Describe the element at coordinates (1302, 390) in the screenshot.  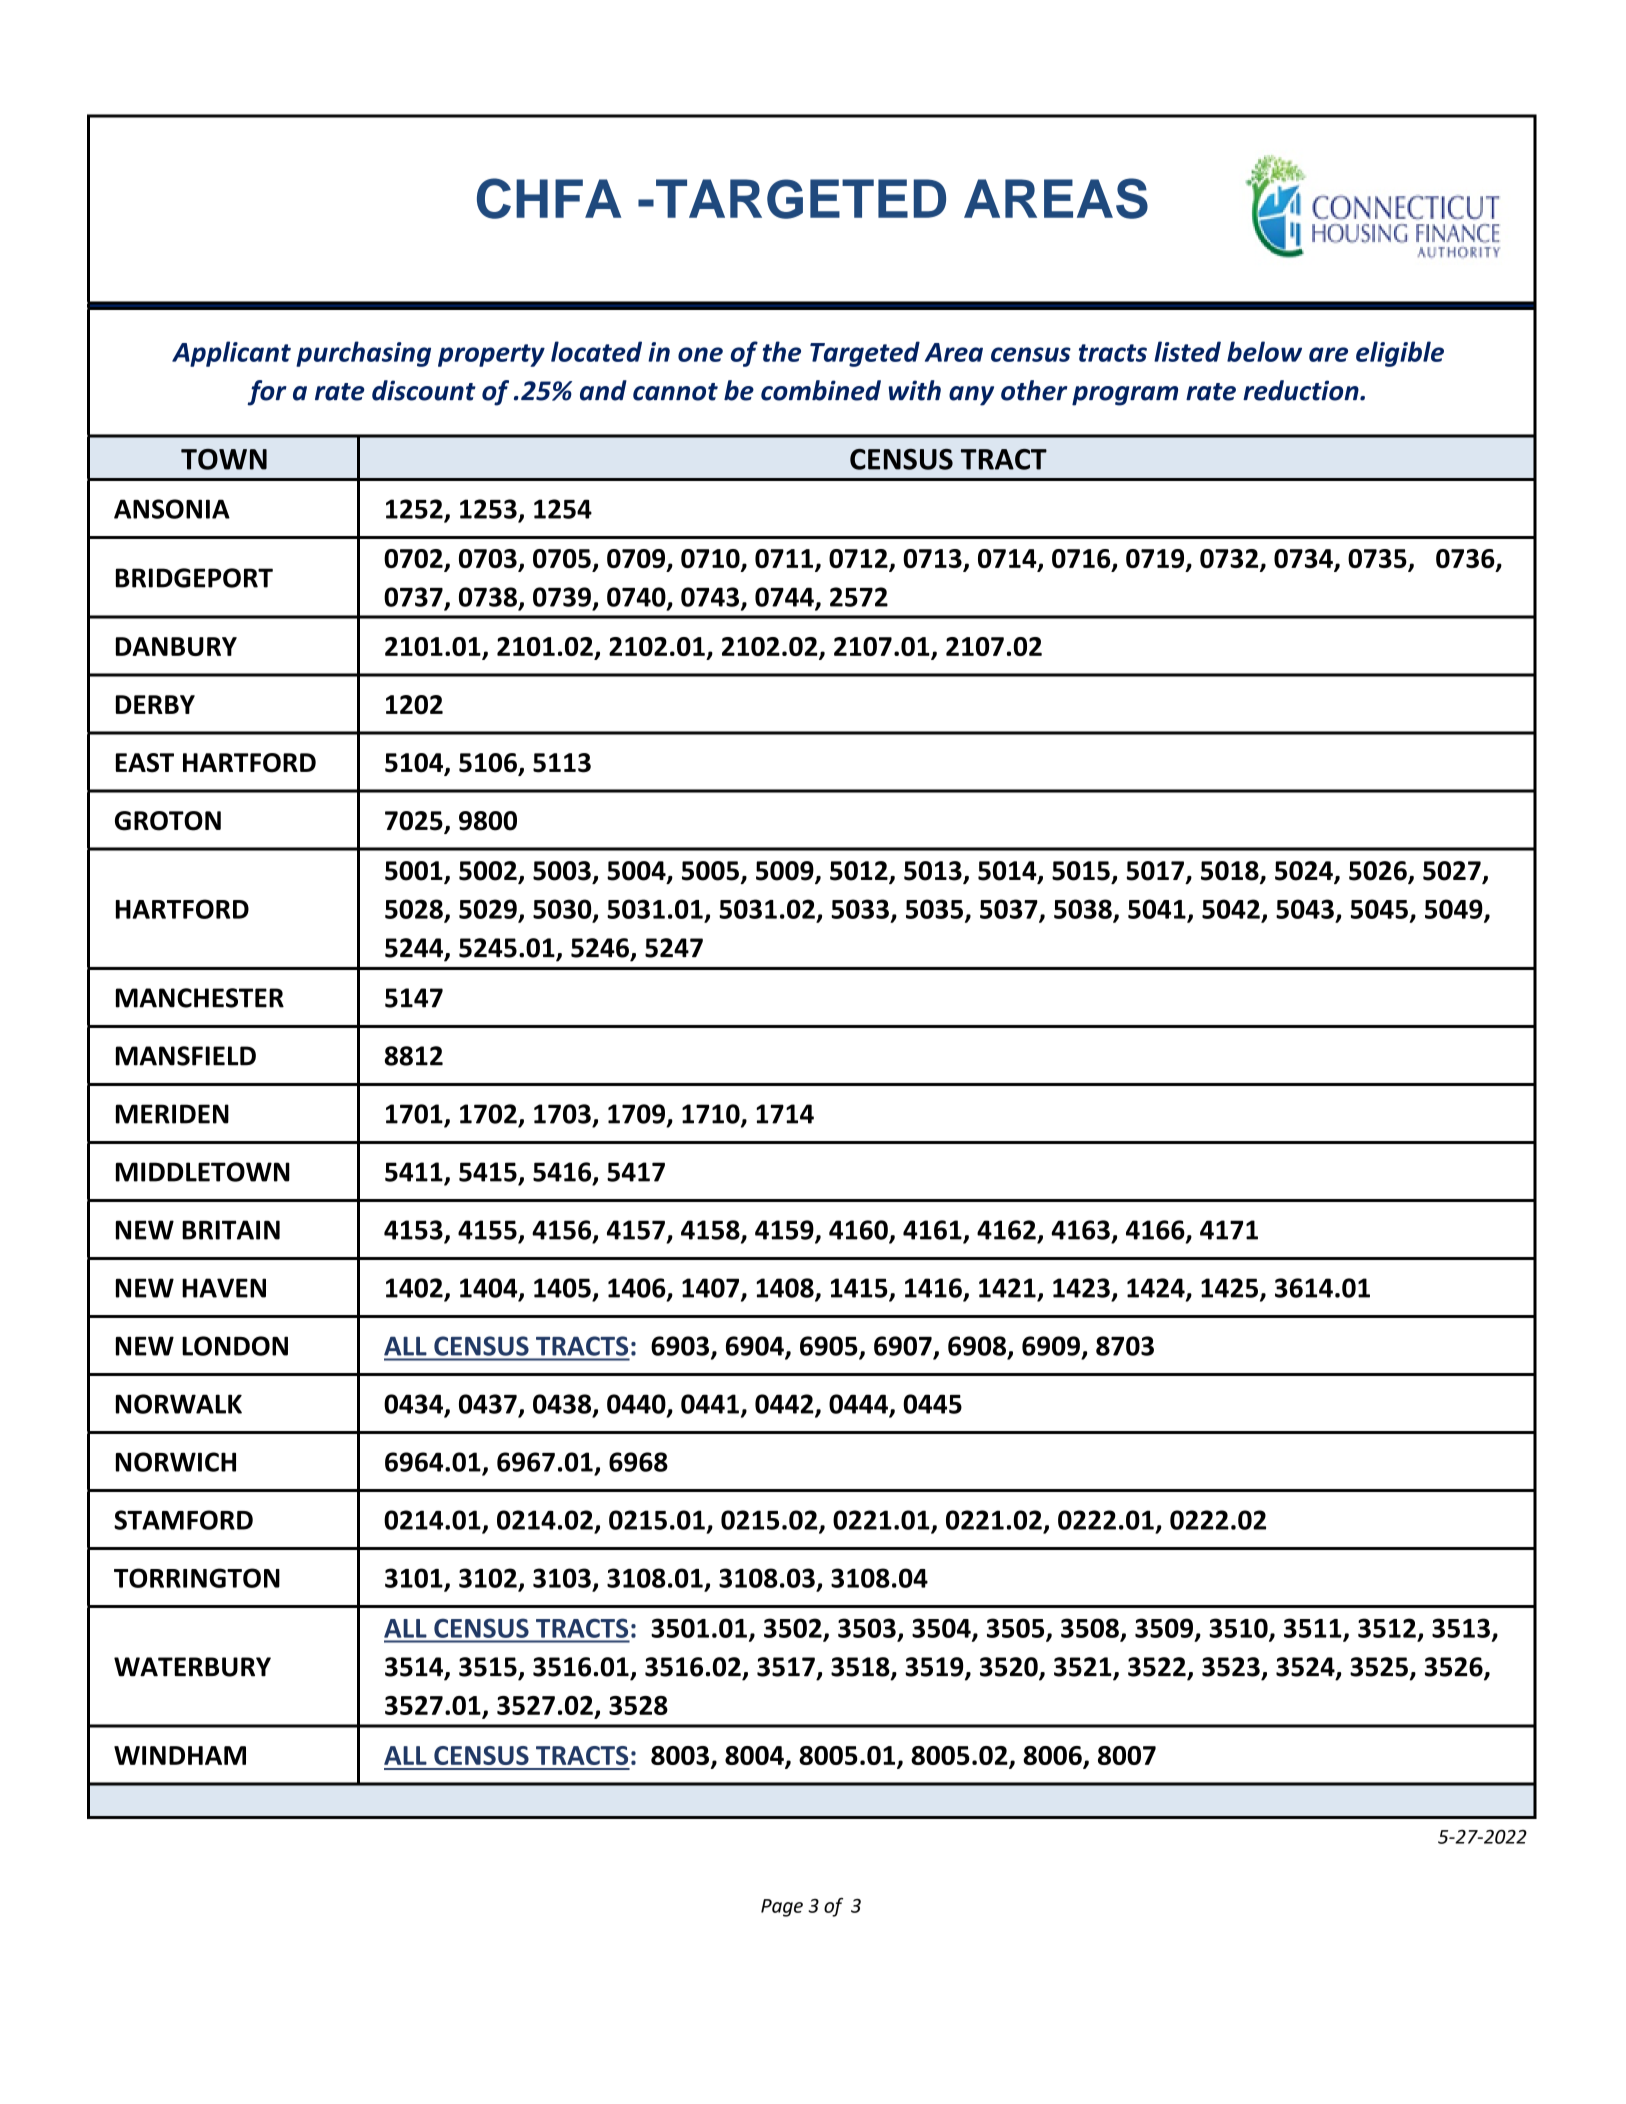
I see `reduction` at that location.
